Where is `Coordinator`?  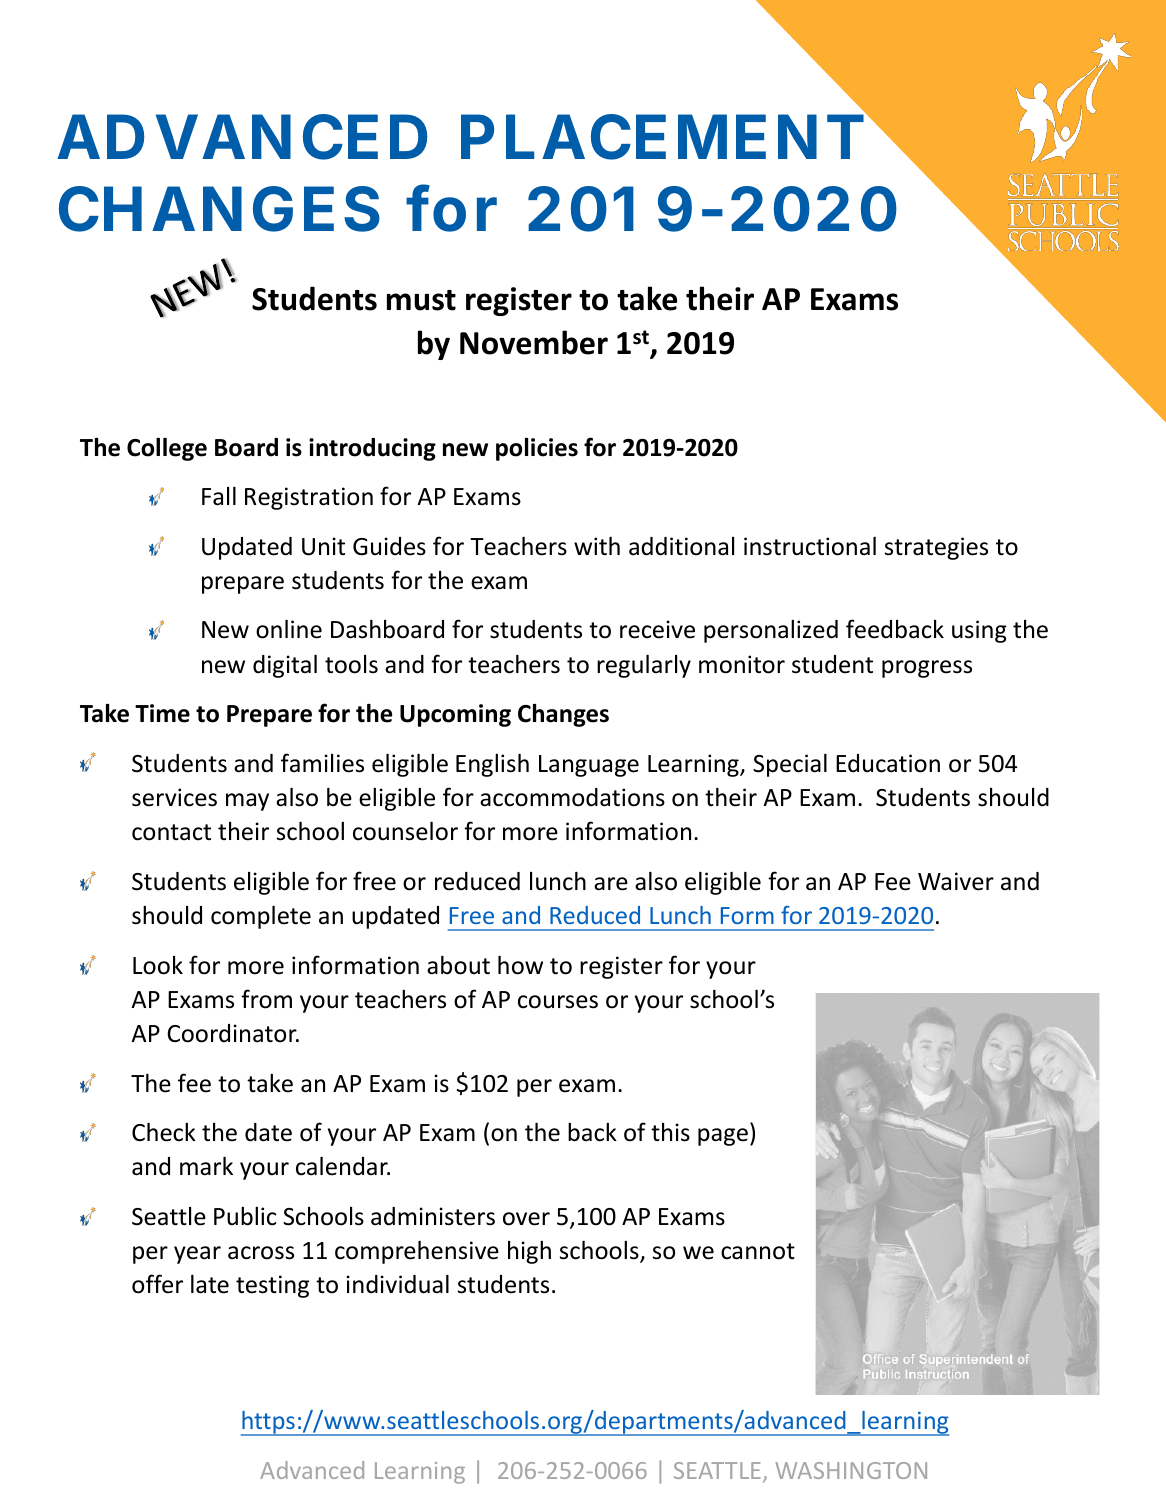
Coordinator is located at coordinates (233, 1033).
